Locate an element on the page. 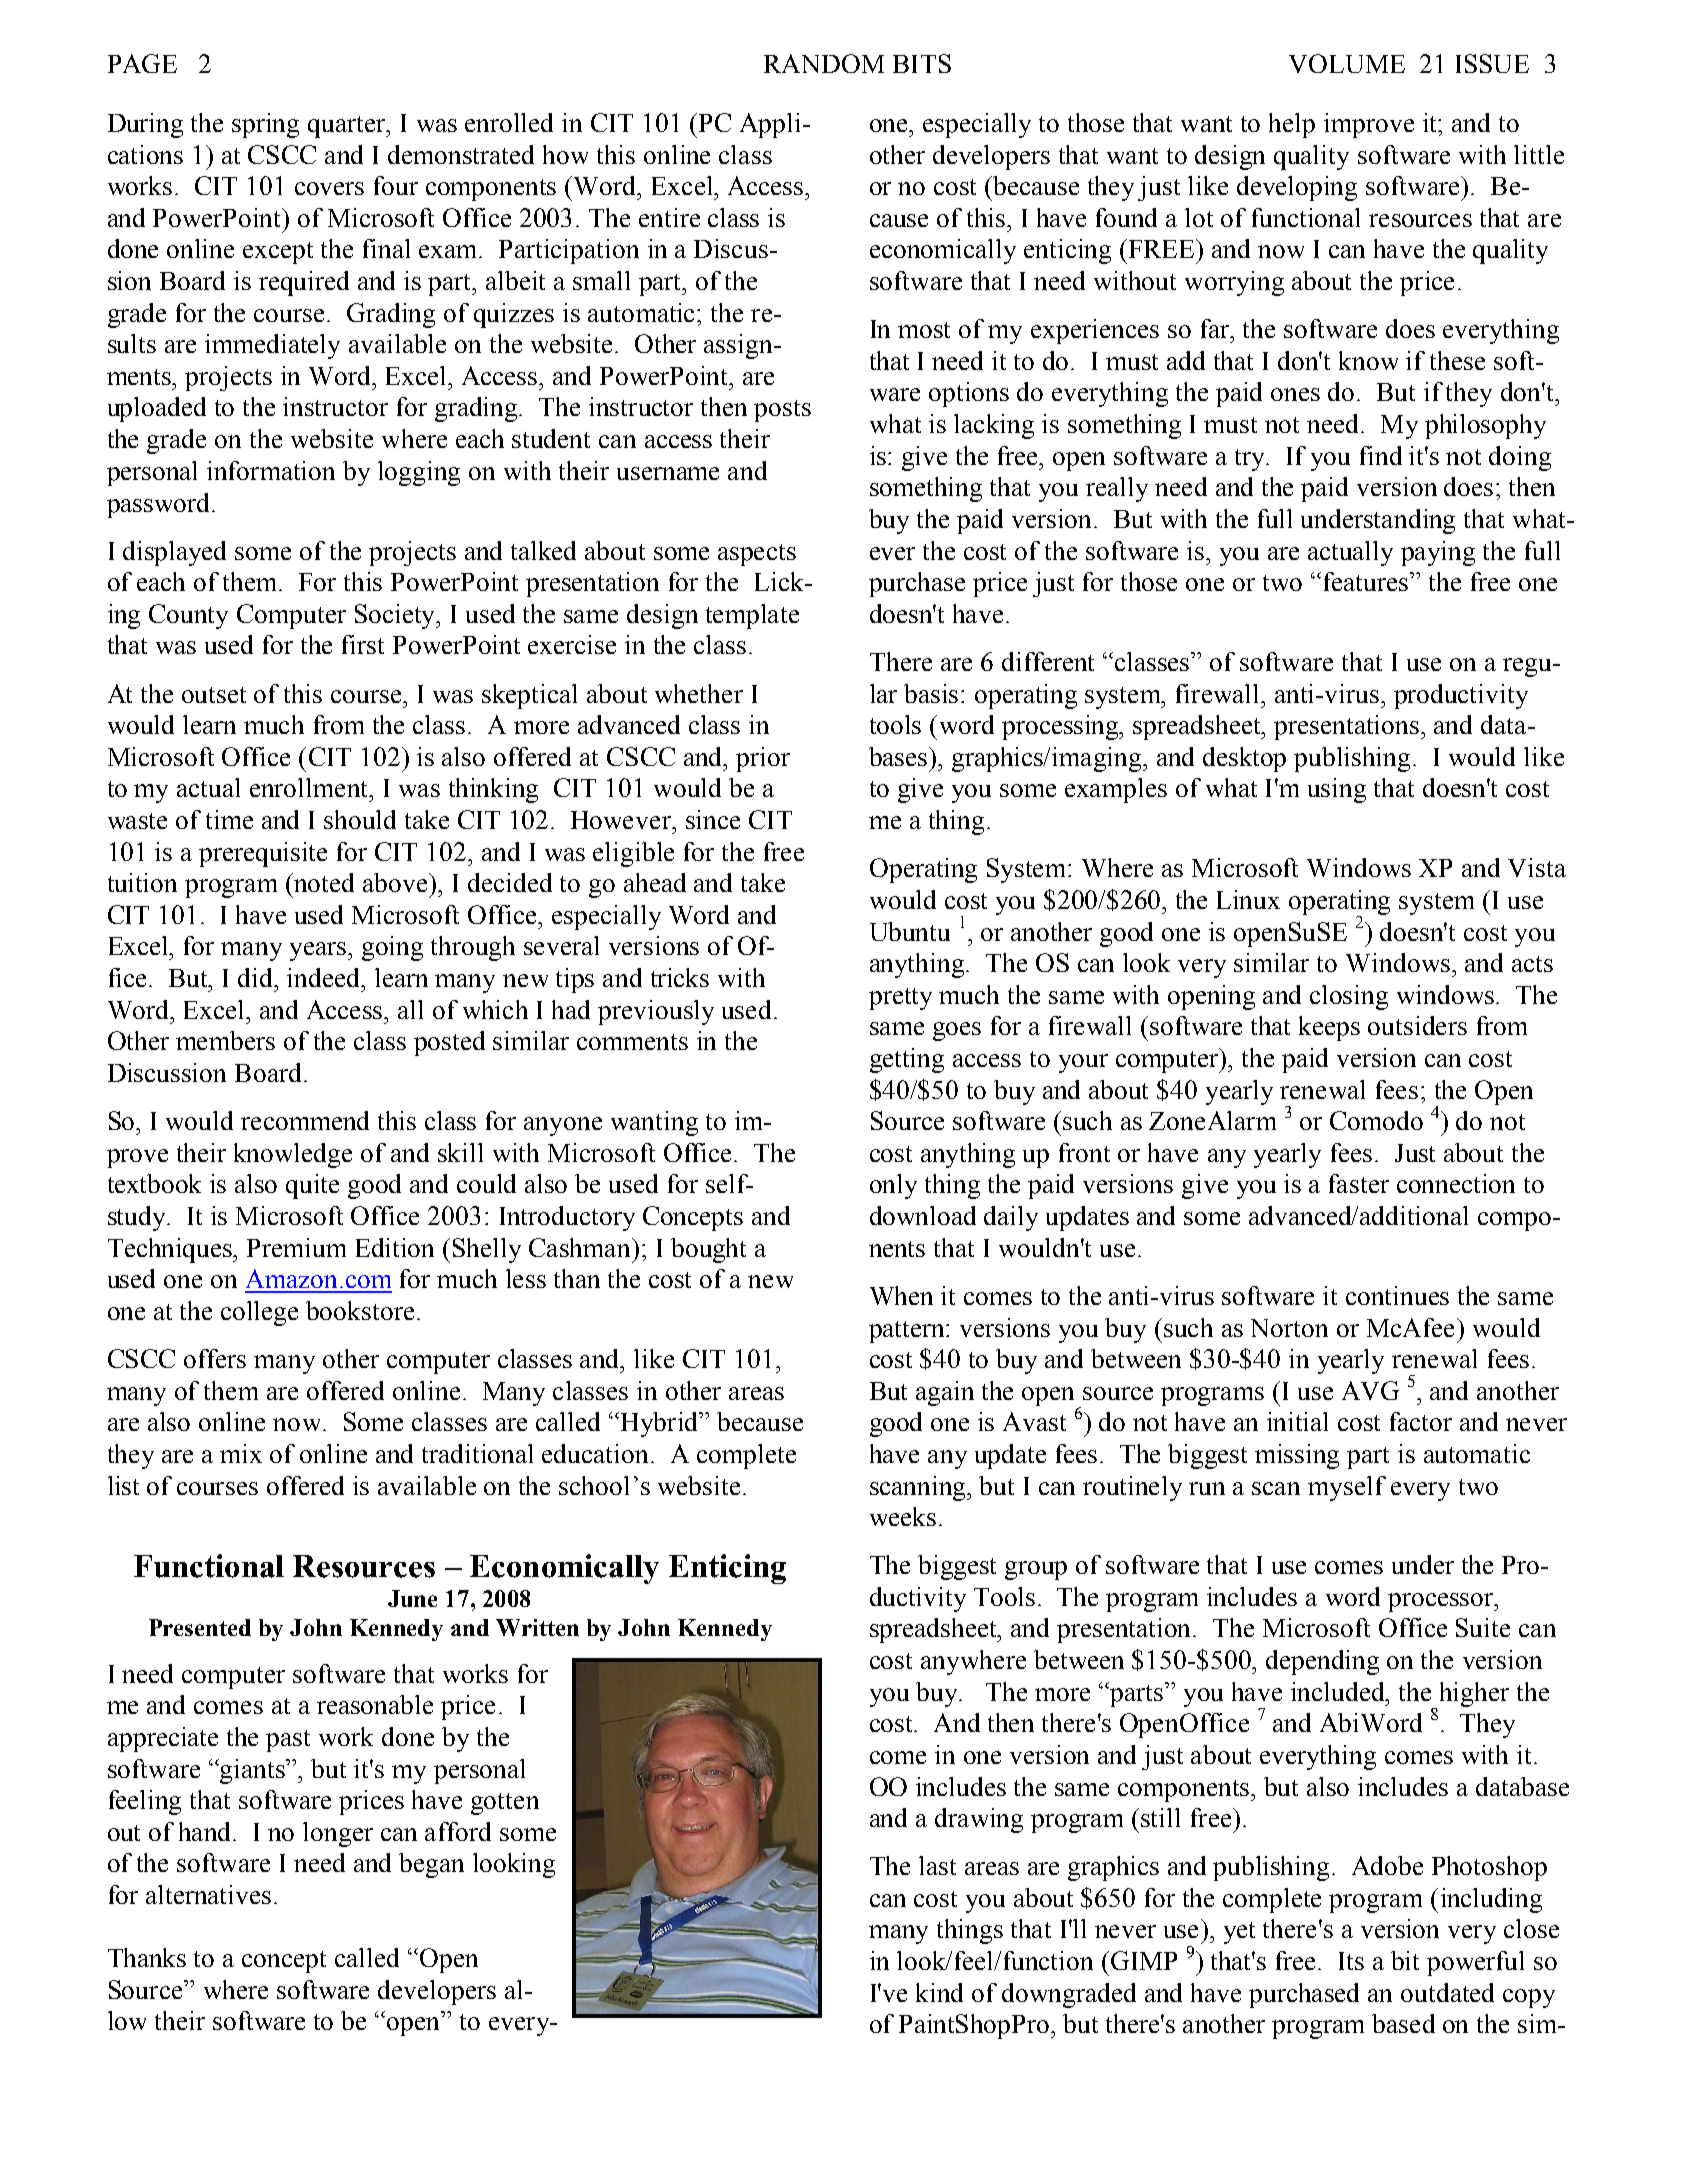 This document has width=1683, height=2178. members is located at coordinates (225, 1040).
